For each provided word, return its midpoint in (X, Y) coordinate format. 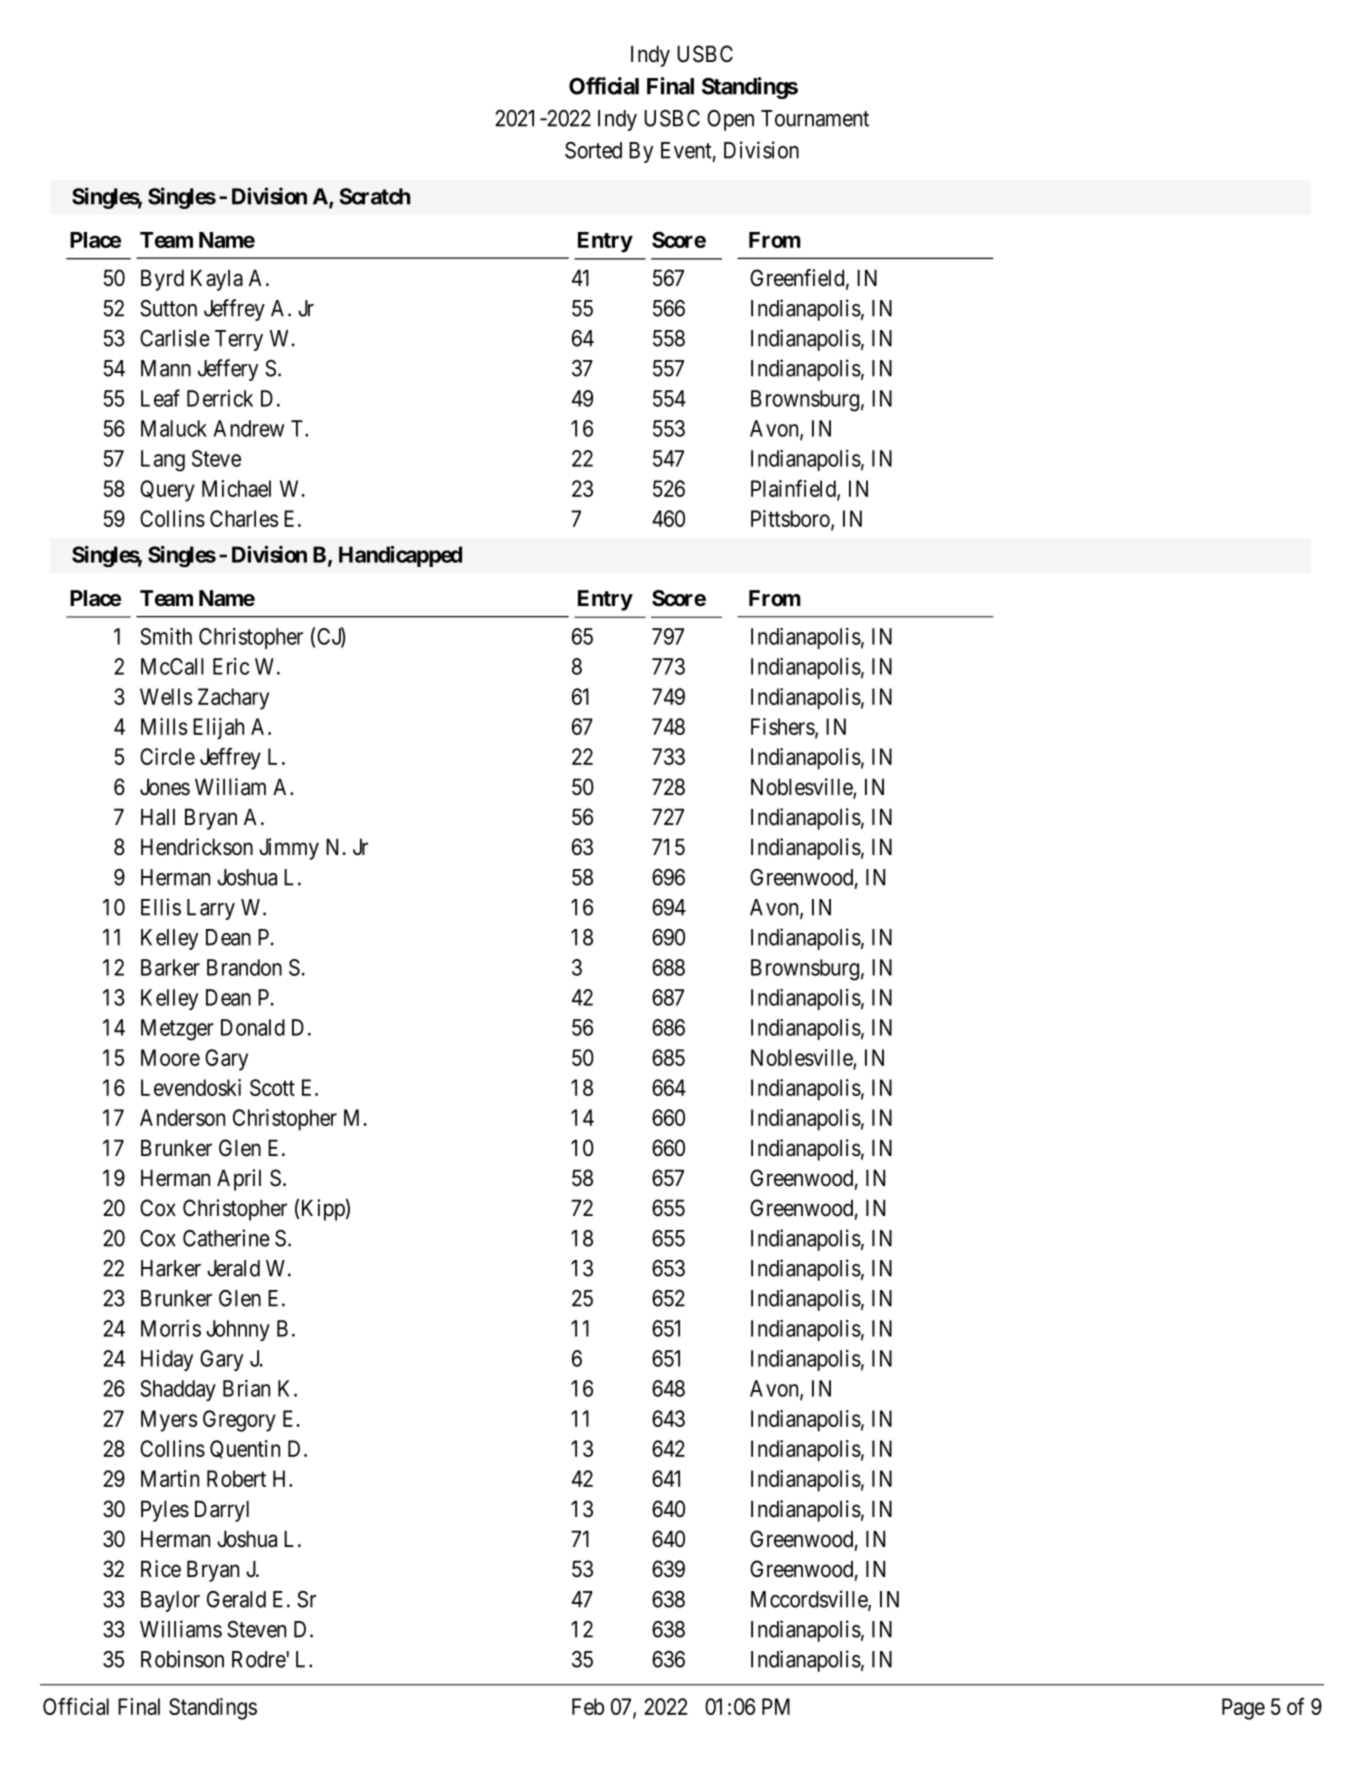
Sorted (593, 150)
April (239, 1180)
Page (1243, 1709)
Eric (231, 666)
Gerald (236, 1599)
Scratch (374, 196)
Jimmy (289, 849)
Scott (272, 1087)
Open (730, 120)
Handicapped (400, 556)
